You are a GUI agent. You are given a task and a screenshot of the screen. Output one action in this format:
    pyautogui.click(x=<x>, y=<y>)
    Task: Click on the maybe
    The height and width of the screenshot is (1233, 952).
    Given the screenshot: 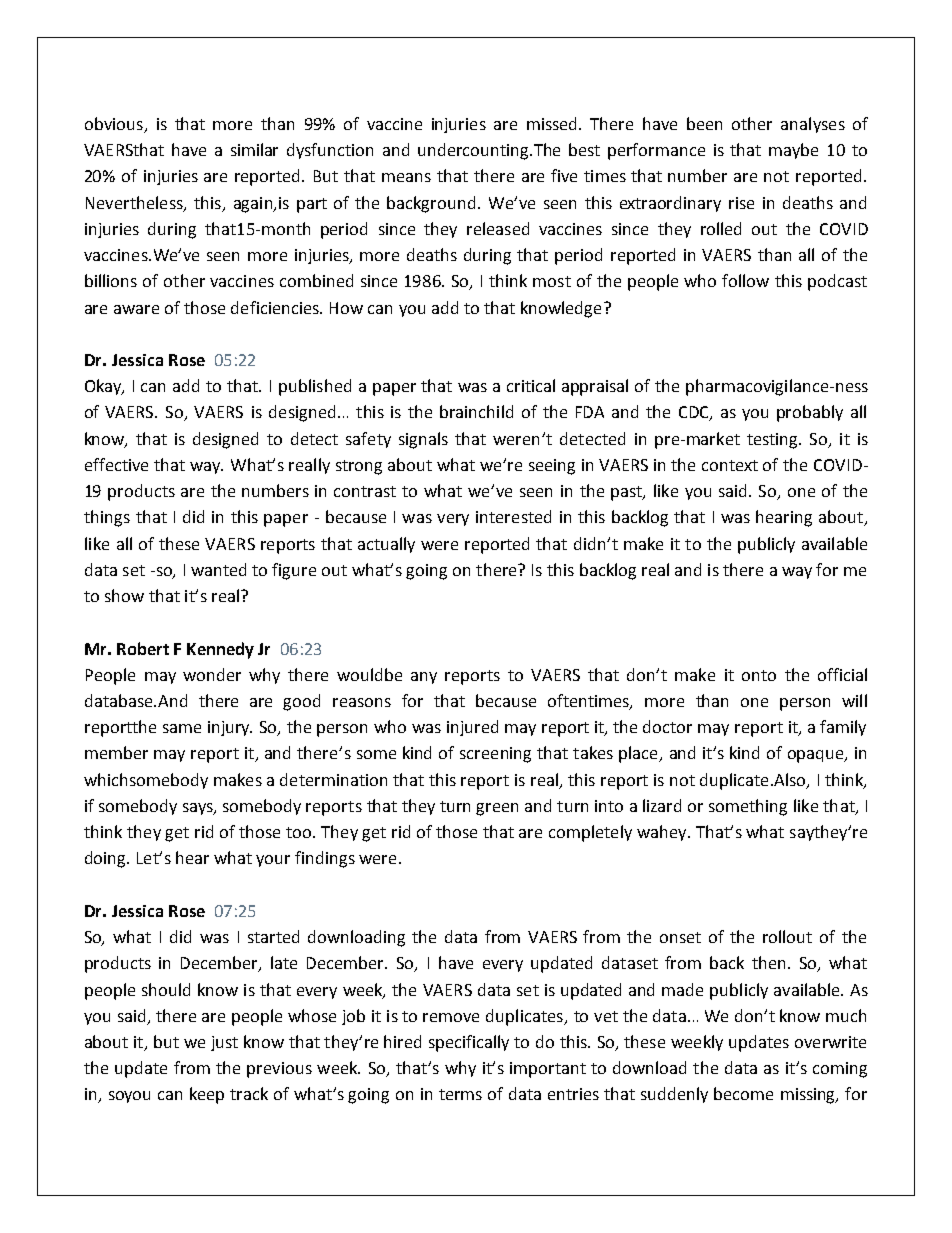 What is the action you would take?
    pyautogui.click(x=793, y=151)
